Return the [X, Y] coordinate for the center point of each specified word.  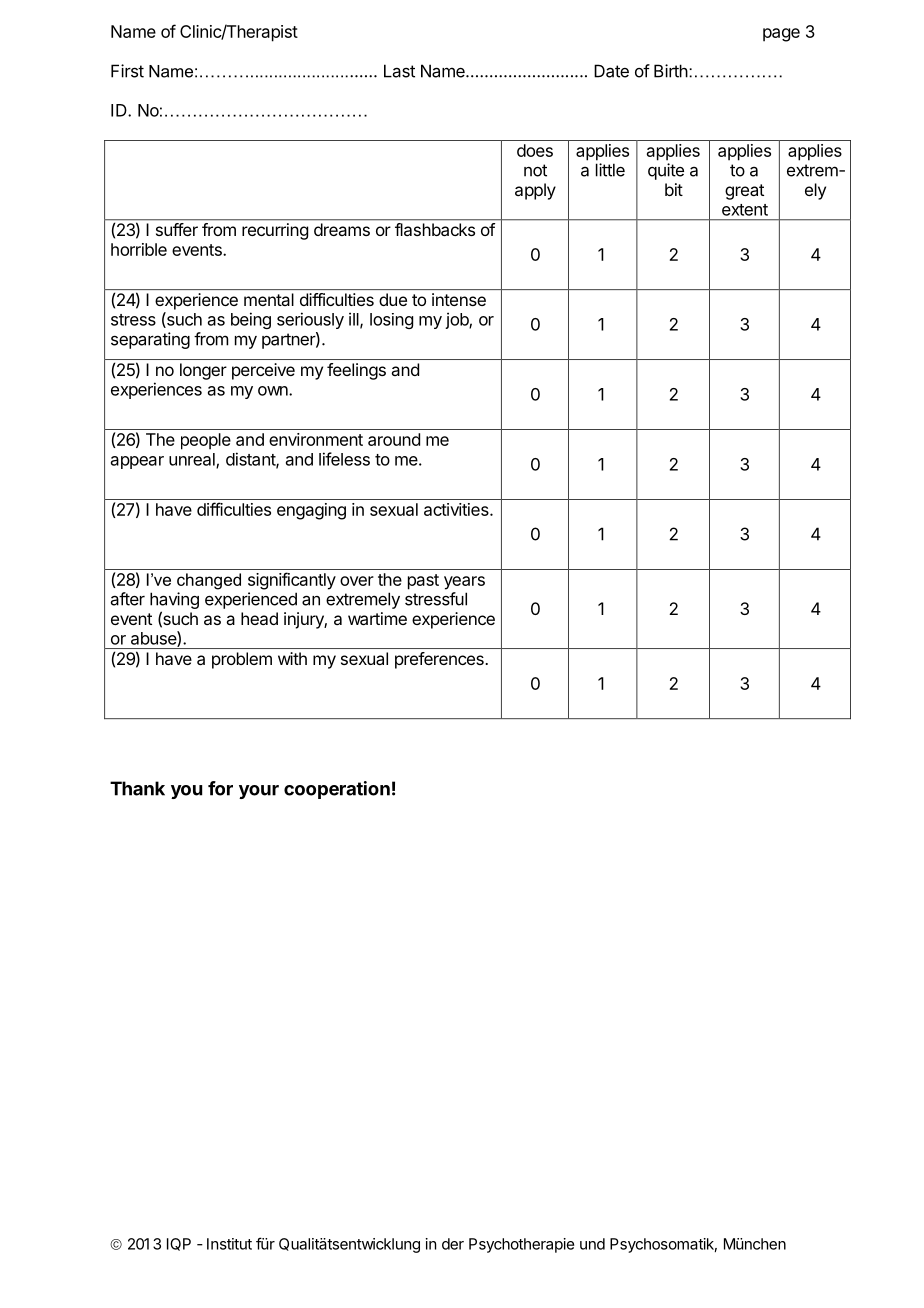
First [127, 71]
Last [399, 71]
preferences [439, 660]
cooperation [337, 790]
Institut [229, 1244]
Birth [671, 71]
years [464, 583]
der [453, 1244]
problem [242, 660]
